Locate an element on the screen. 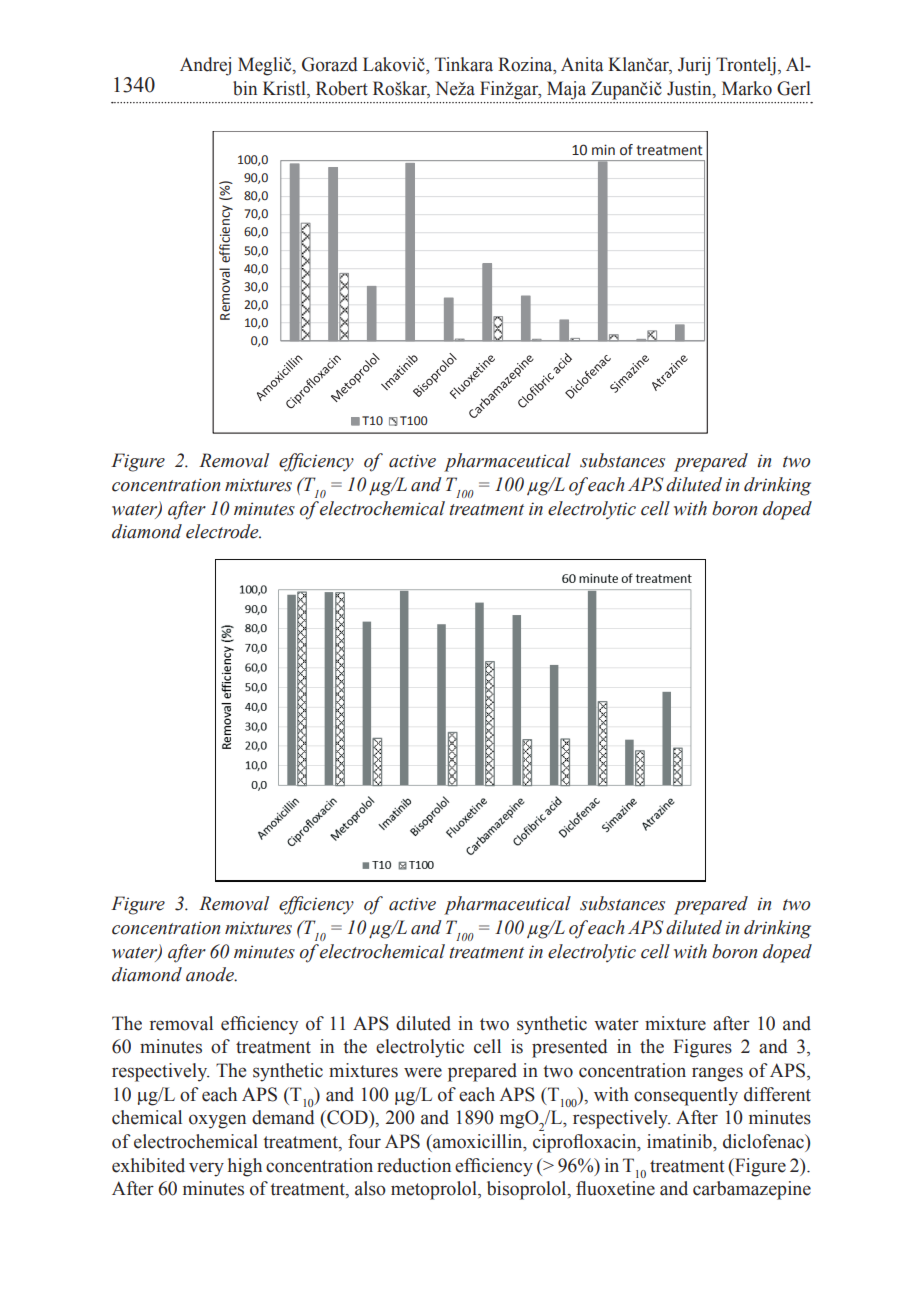 The height and width of the screenshot is (1316, 923). reduction is located at coordinates (414, 1165).
